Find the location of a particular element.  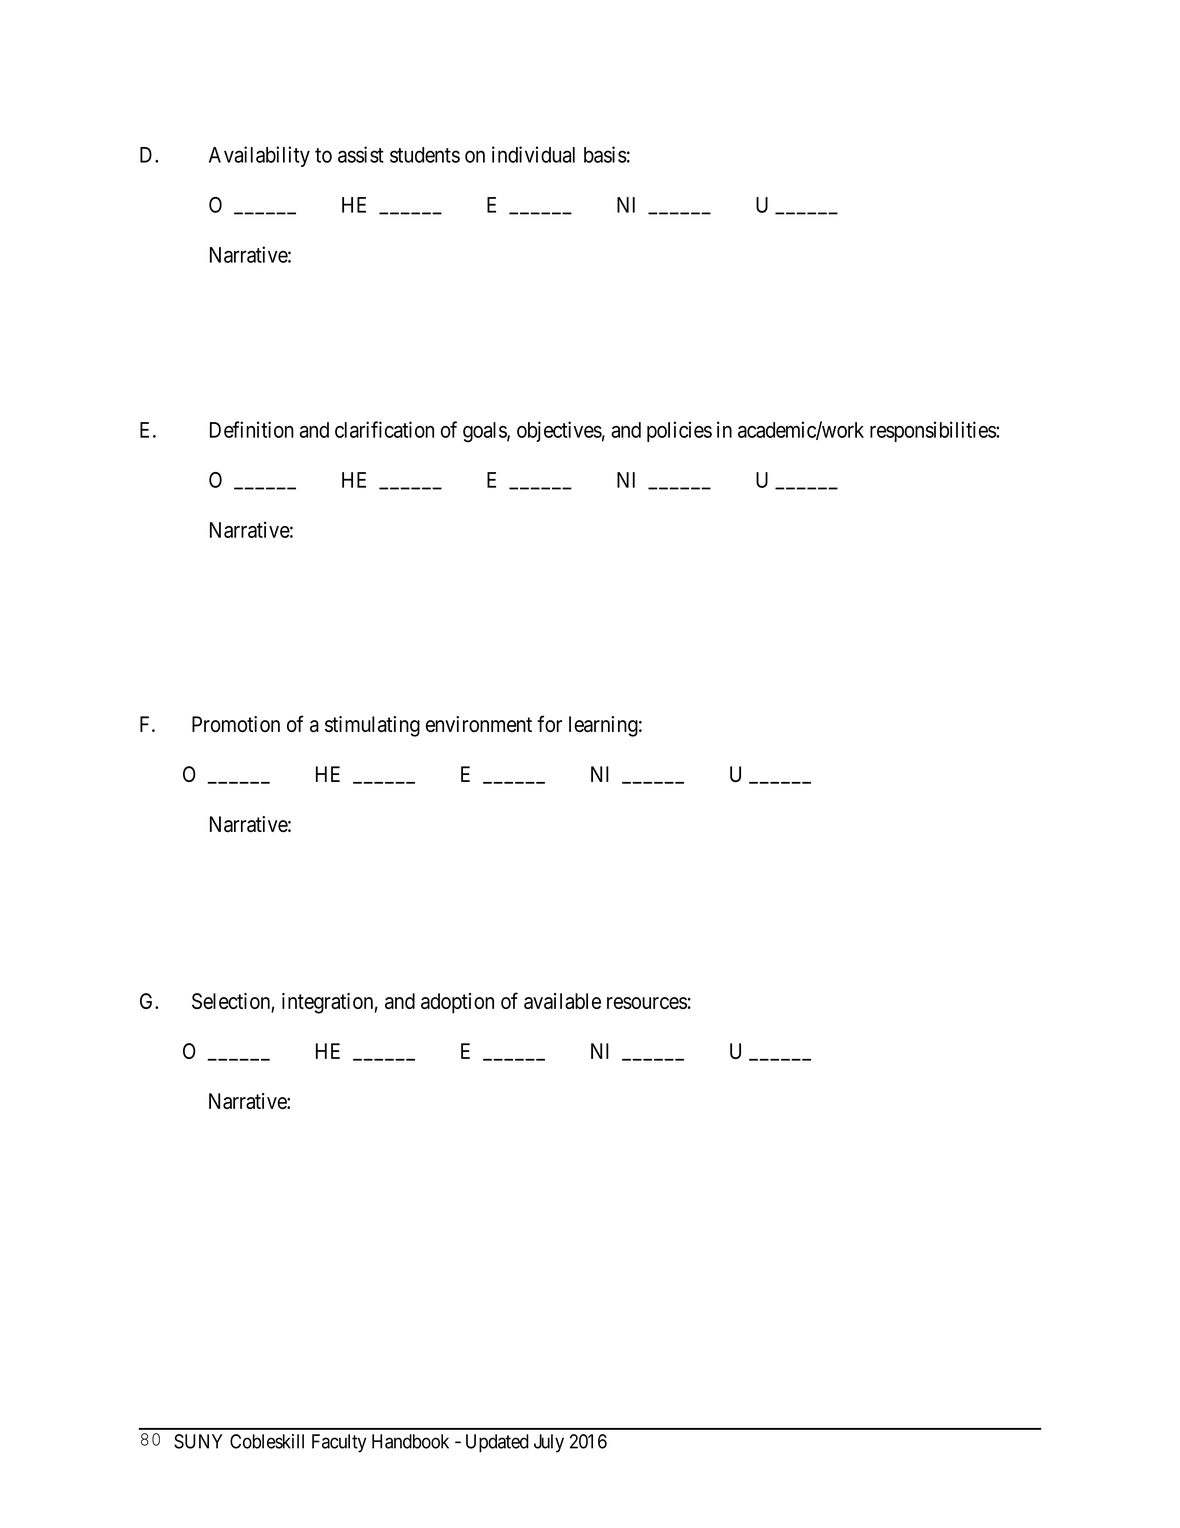

available is located at coordinates (562, 1001).
